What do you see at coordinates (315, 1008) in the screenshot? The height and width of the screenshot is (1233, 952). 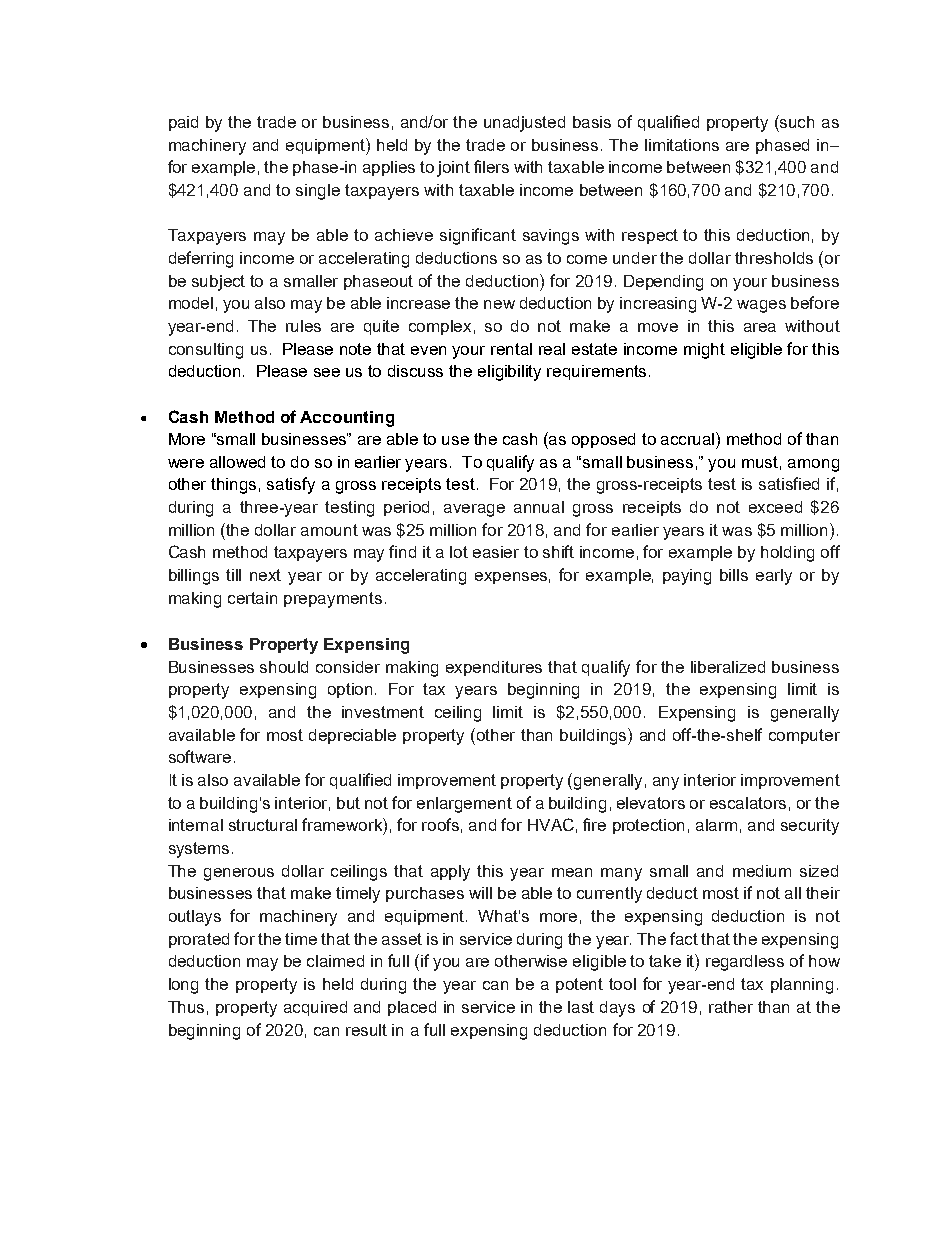 I see `acquired` at bounding box center [315, 1008].
